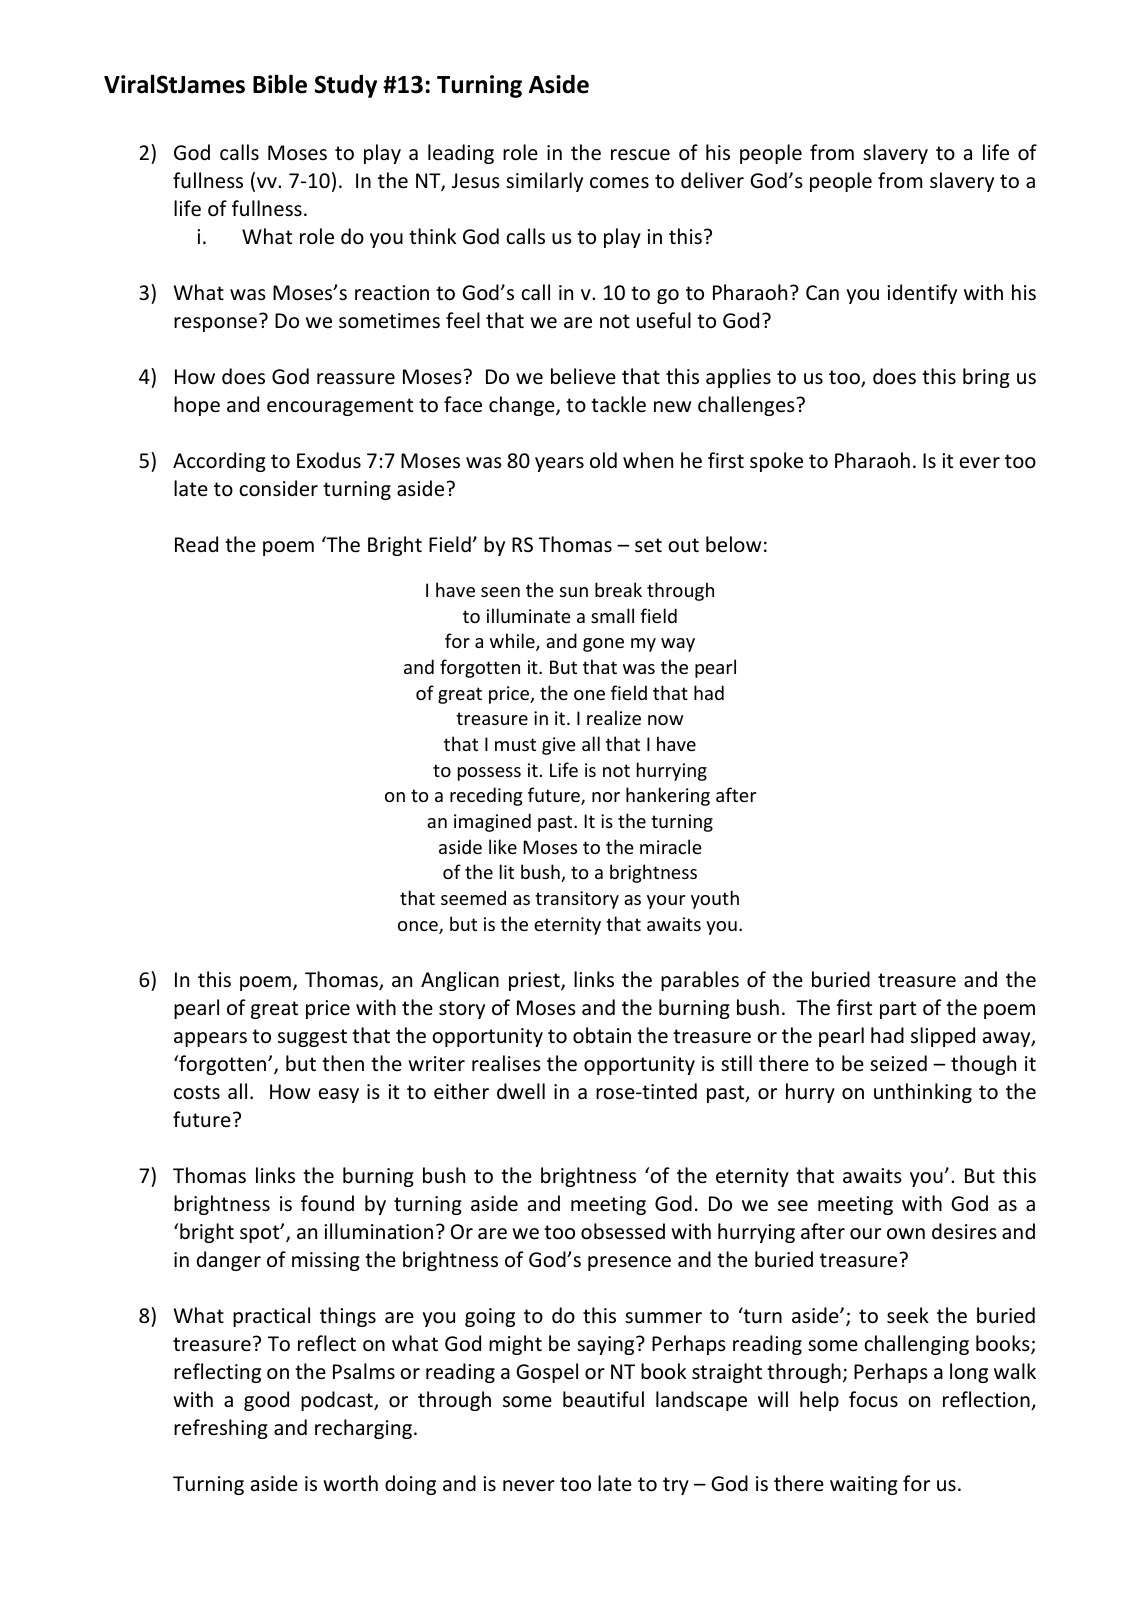  Describe the element at coordinates (640, 155) in the screenshot. I see `rescue` at that location.
